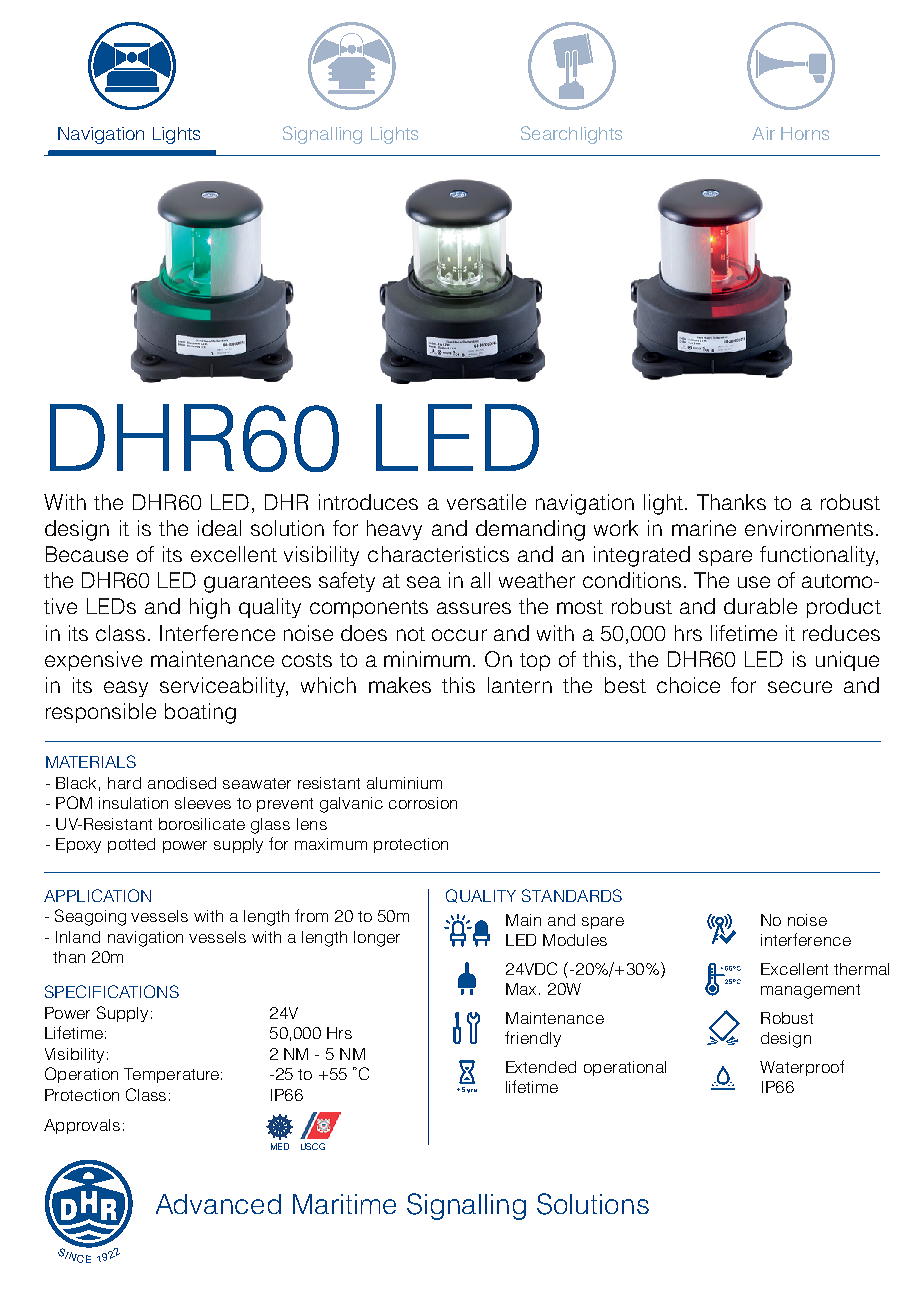  What do you see at coordinates (802, 1068) in the screenshot?
I see `Waterproof` at bounding box center [802, 1068].
